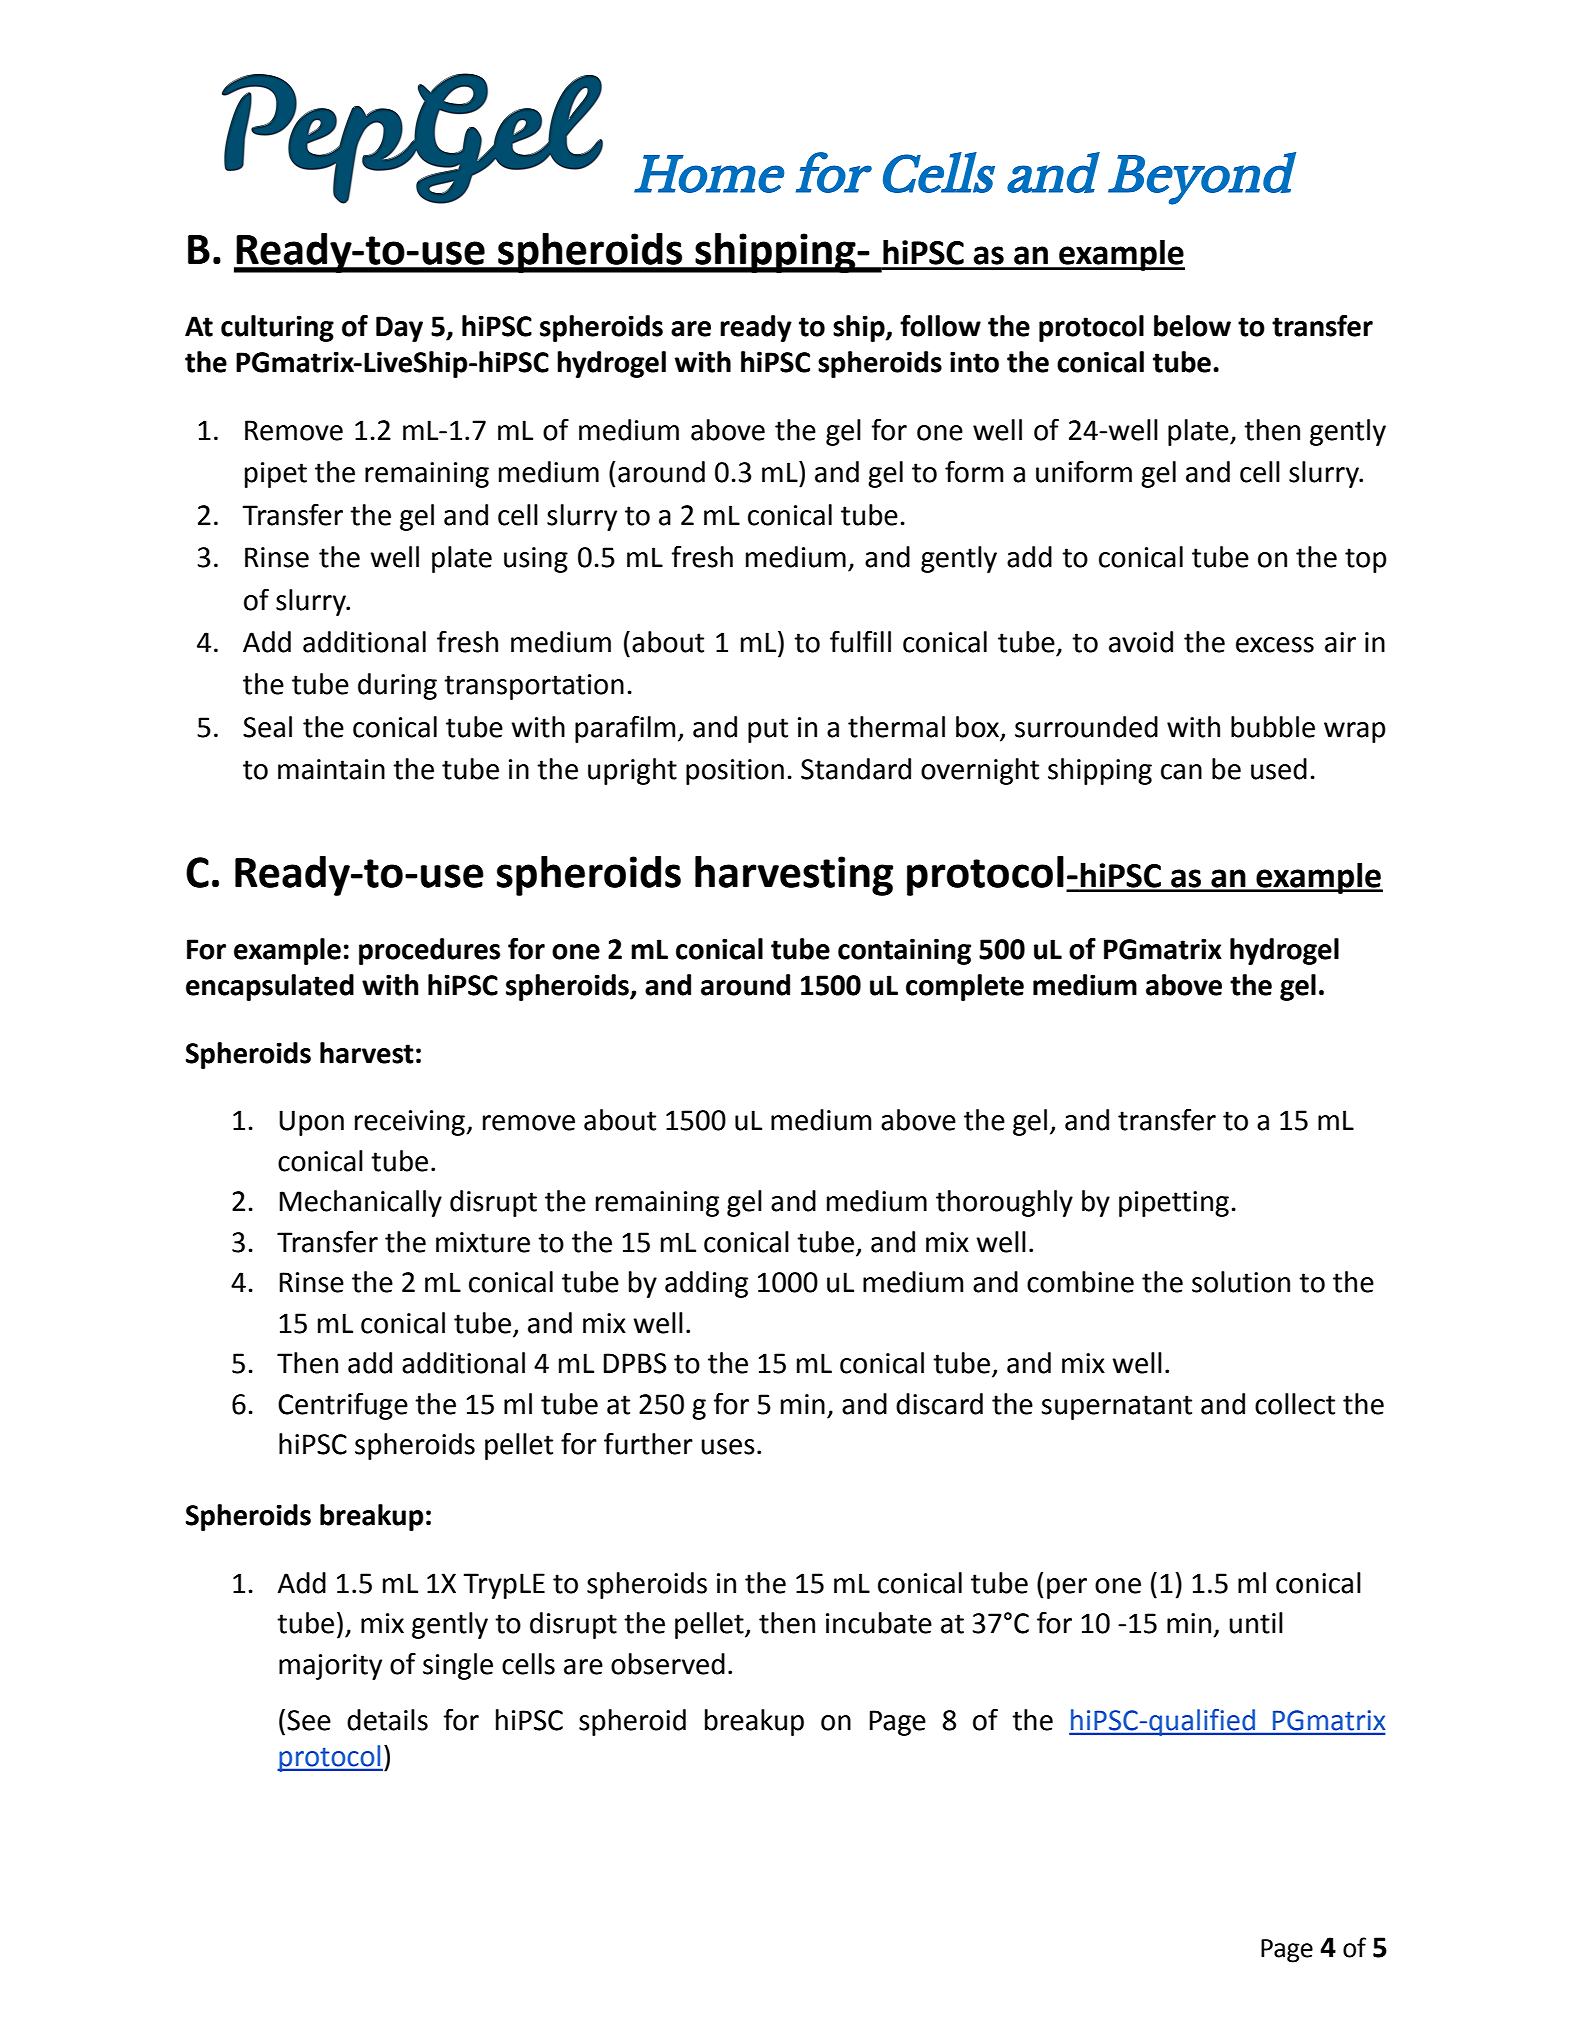 This page has width=1573, height=2036. What do you see at coordinates (1192, 326) in the page?
I see `below` at bounding box center [1192, 326].
